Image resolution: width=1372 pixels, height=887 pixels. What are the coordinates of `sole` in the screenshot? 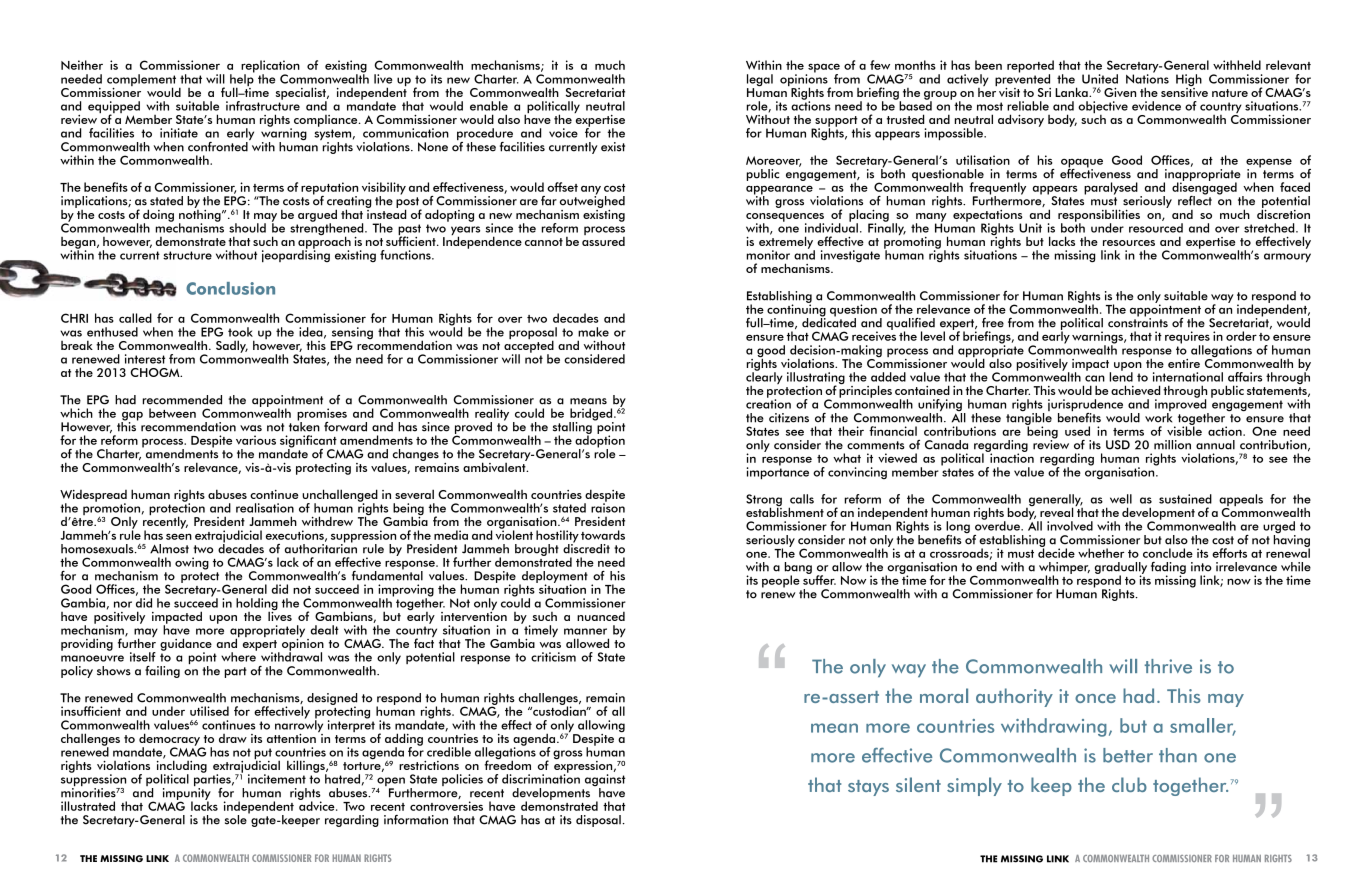 It's located at (237, 818).
